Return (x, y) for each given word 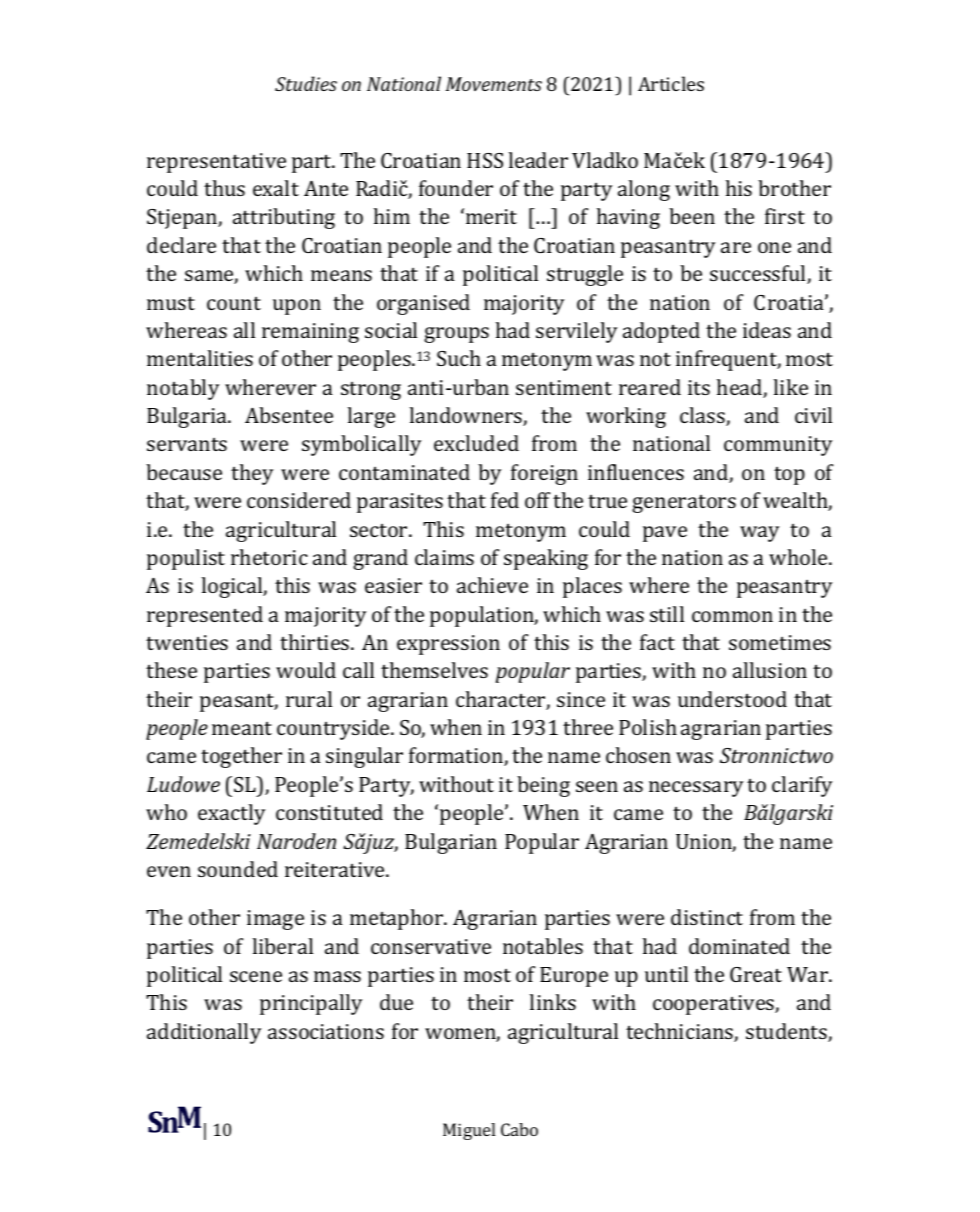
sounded (238, 869)
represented (205, 616)
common (732, 616)
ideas (767, 330)
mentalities (200, 358)
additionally (204, 1033)
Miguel (469, 1131)
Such (459, 358)
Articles (671, 83)
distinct (707, 917)
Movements (494, 84)
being (543, 786)
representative (216, 163)
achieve (492, 585)
